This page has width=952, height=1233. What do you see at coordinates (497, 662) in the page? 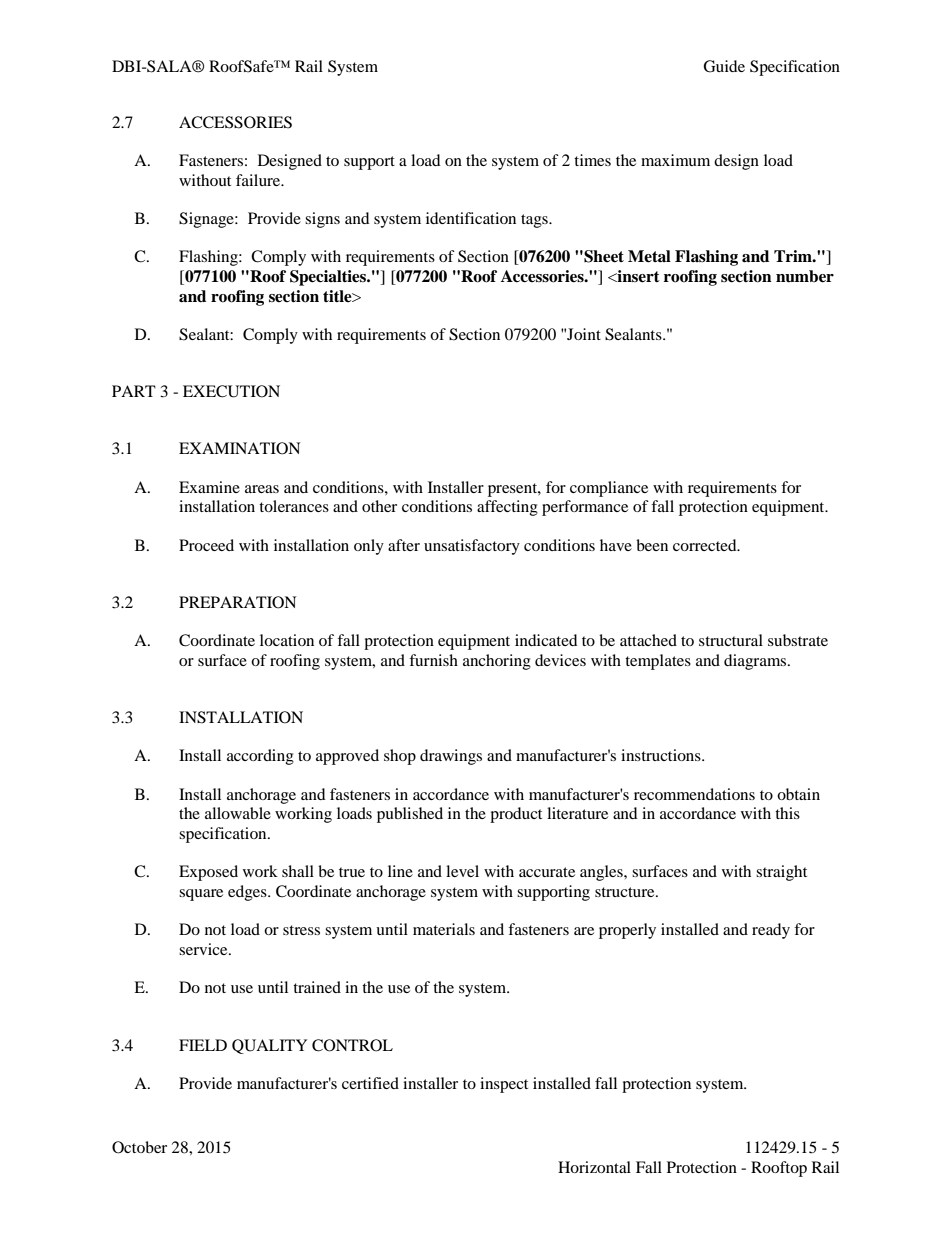
I see `anchoring` at bounding box center [497, 662].
